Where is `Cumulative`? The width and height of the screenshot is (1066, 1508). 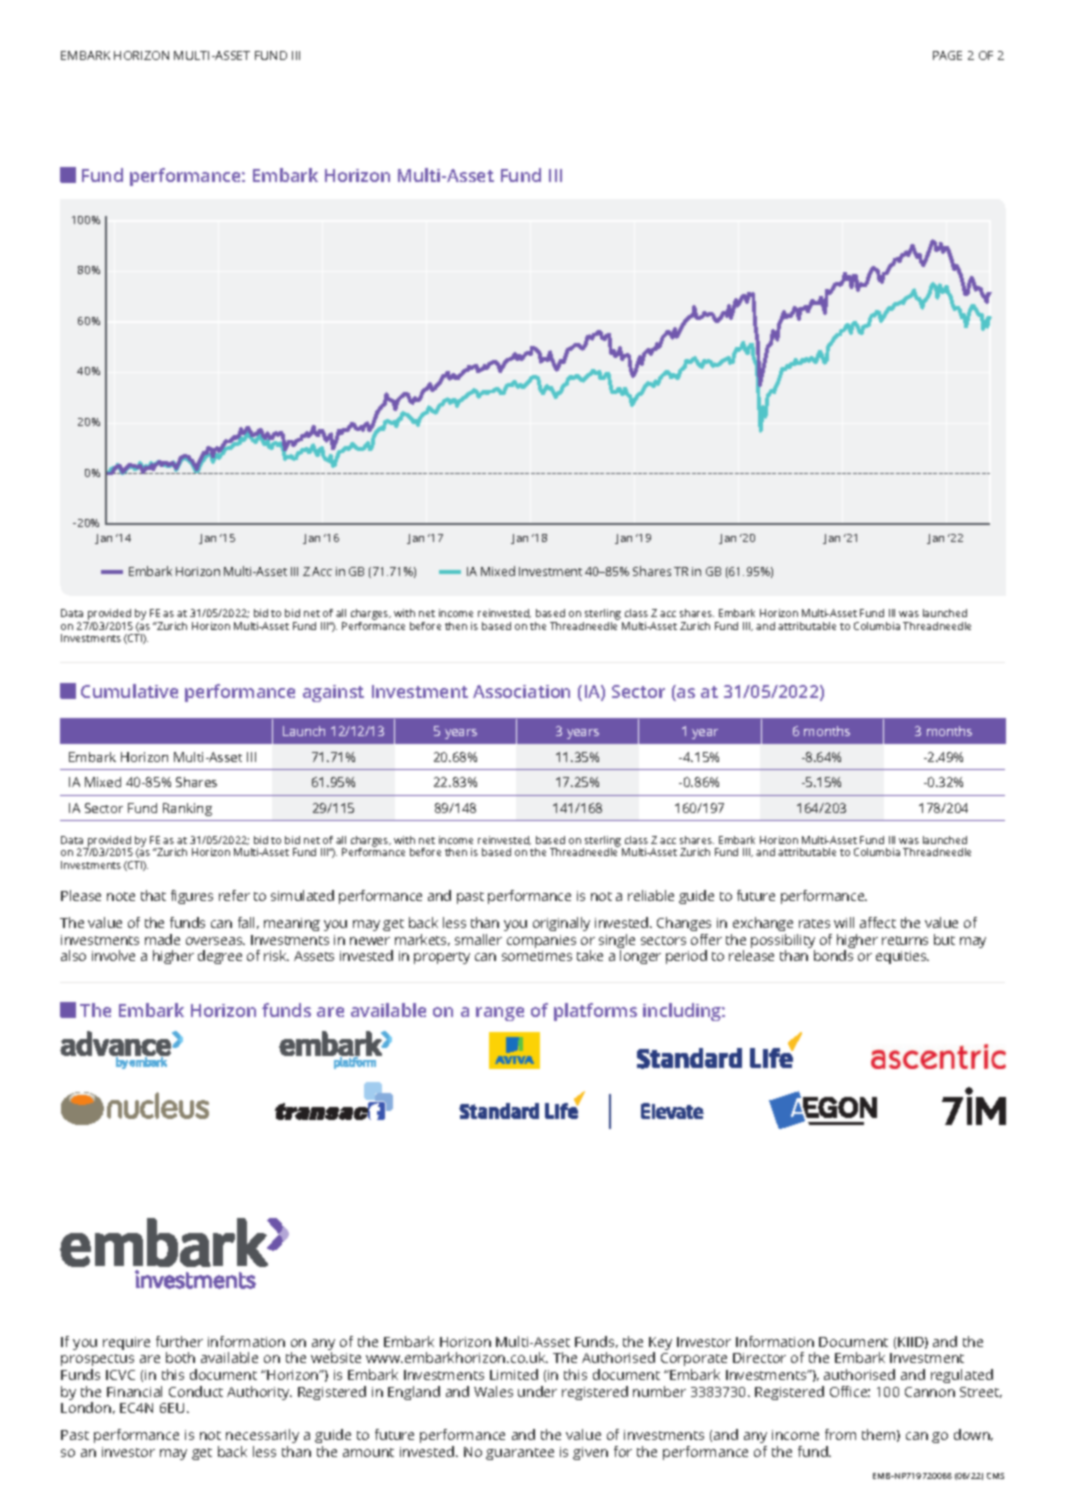 Cumulative is located at coordinates (129, 691).
